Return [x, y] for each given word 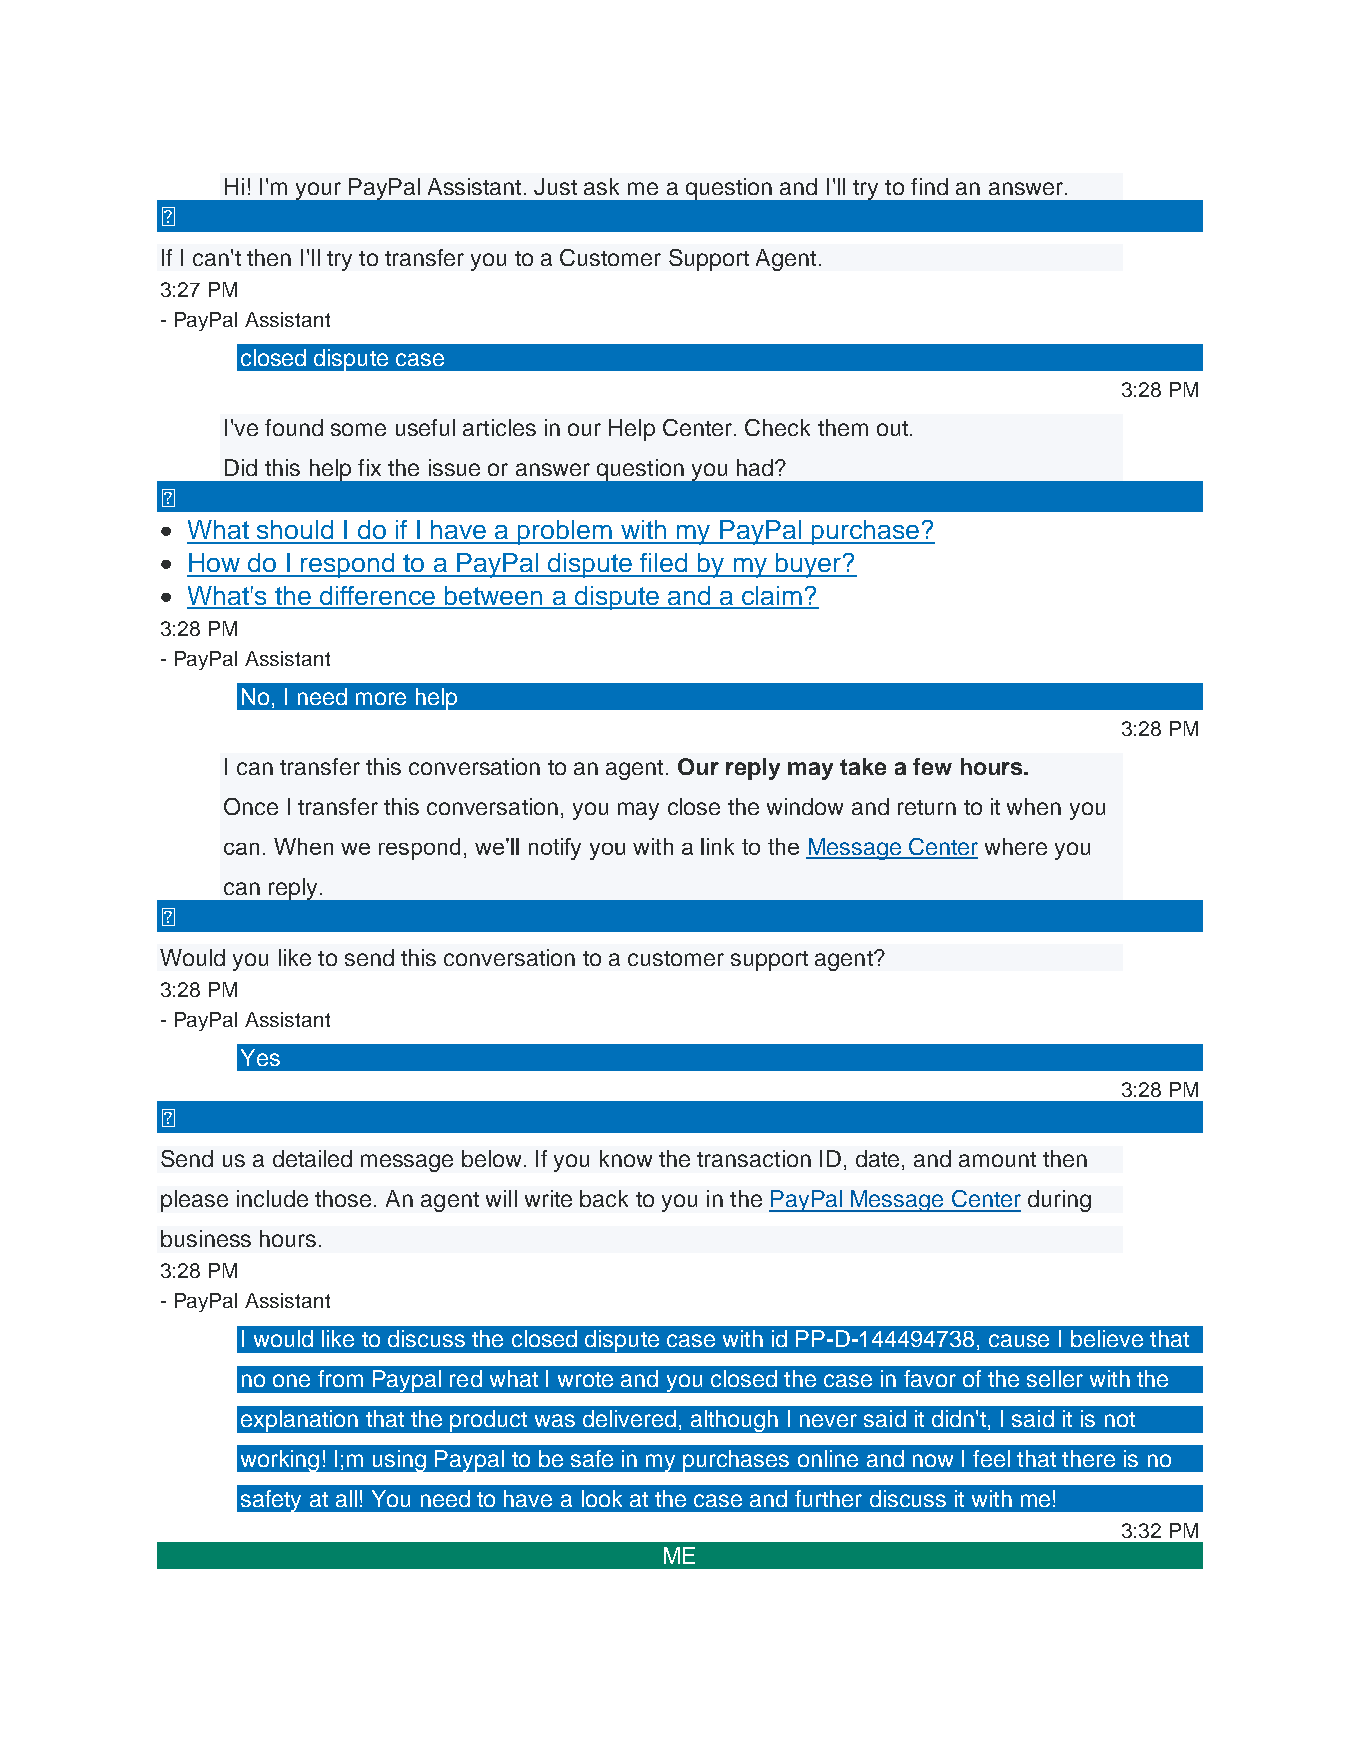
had [755, 467]
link [717, 846]
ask [601, 186]
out [892, 428]
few [932, 766]
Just [555, 186]
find [929, 186]
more [381, 698]
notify [555, 849]
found [294, 427]
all [346, 1498]
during [1059, 1201]
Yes [260, 1057]
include [272, 1198]
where [1016, 846]
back [604, 1198]
